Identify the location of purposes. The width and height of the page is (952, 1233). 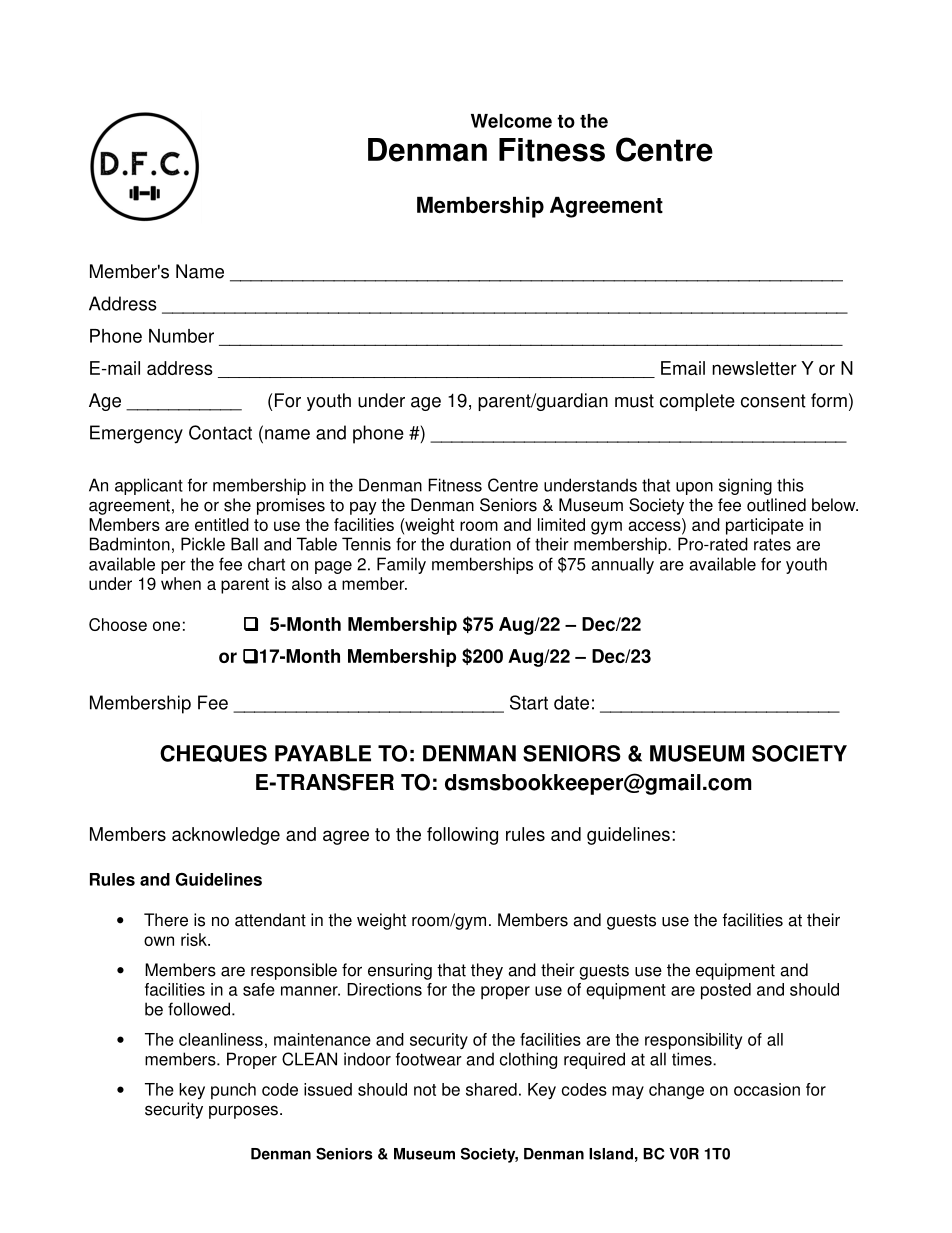
(243, 1112).
